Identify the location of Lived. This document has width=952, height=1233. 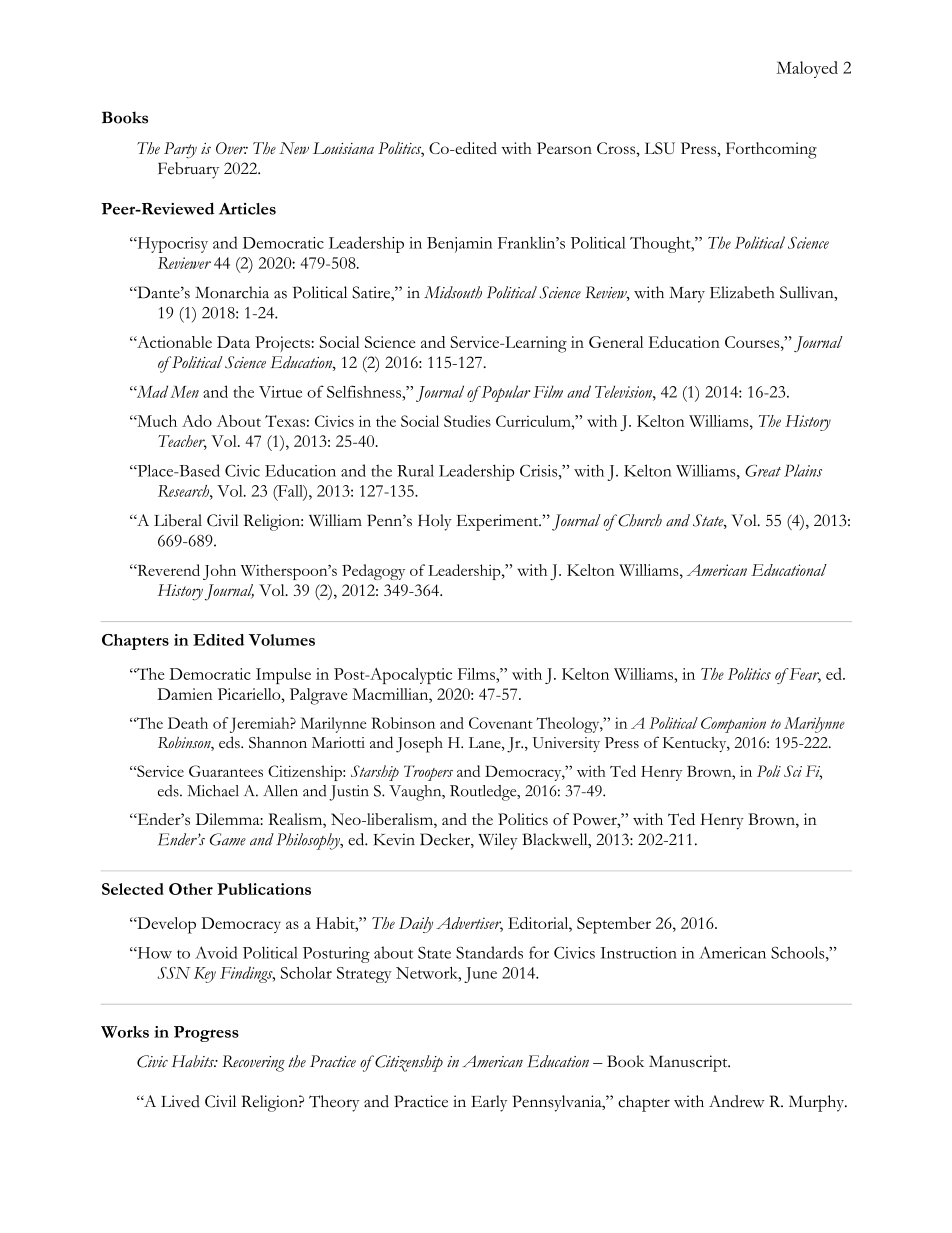
(180, 1101).
